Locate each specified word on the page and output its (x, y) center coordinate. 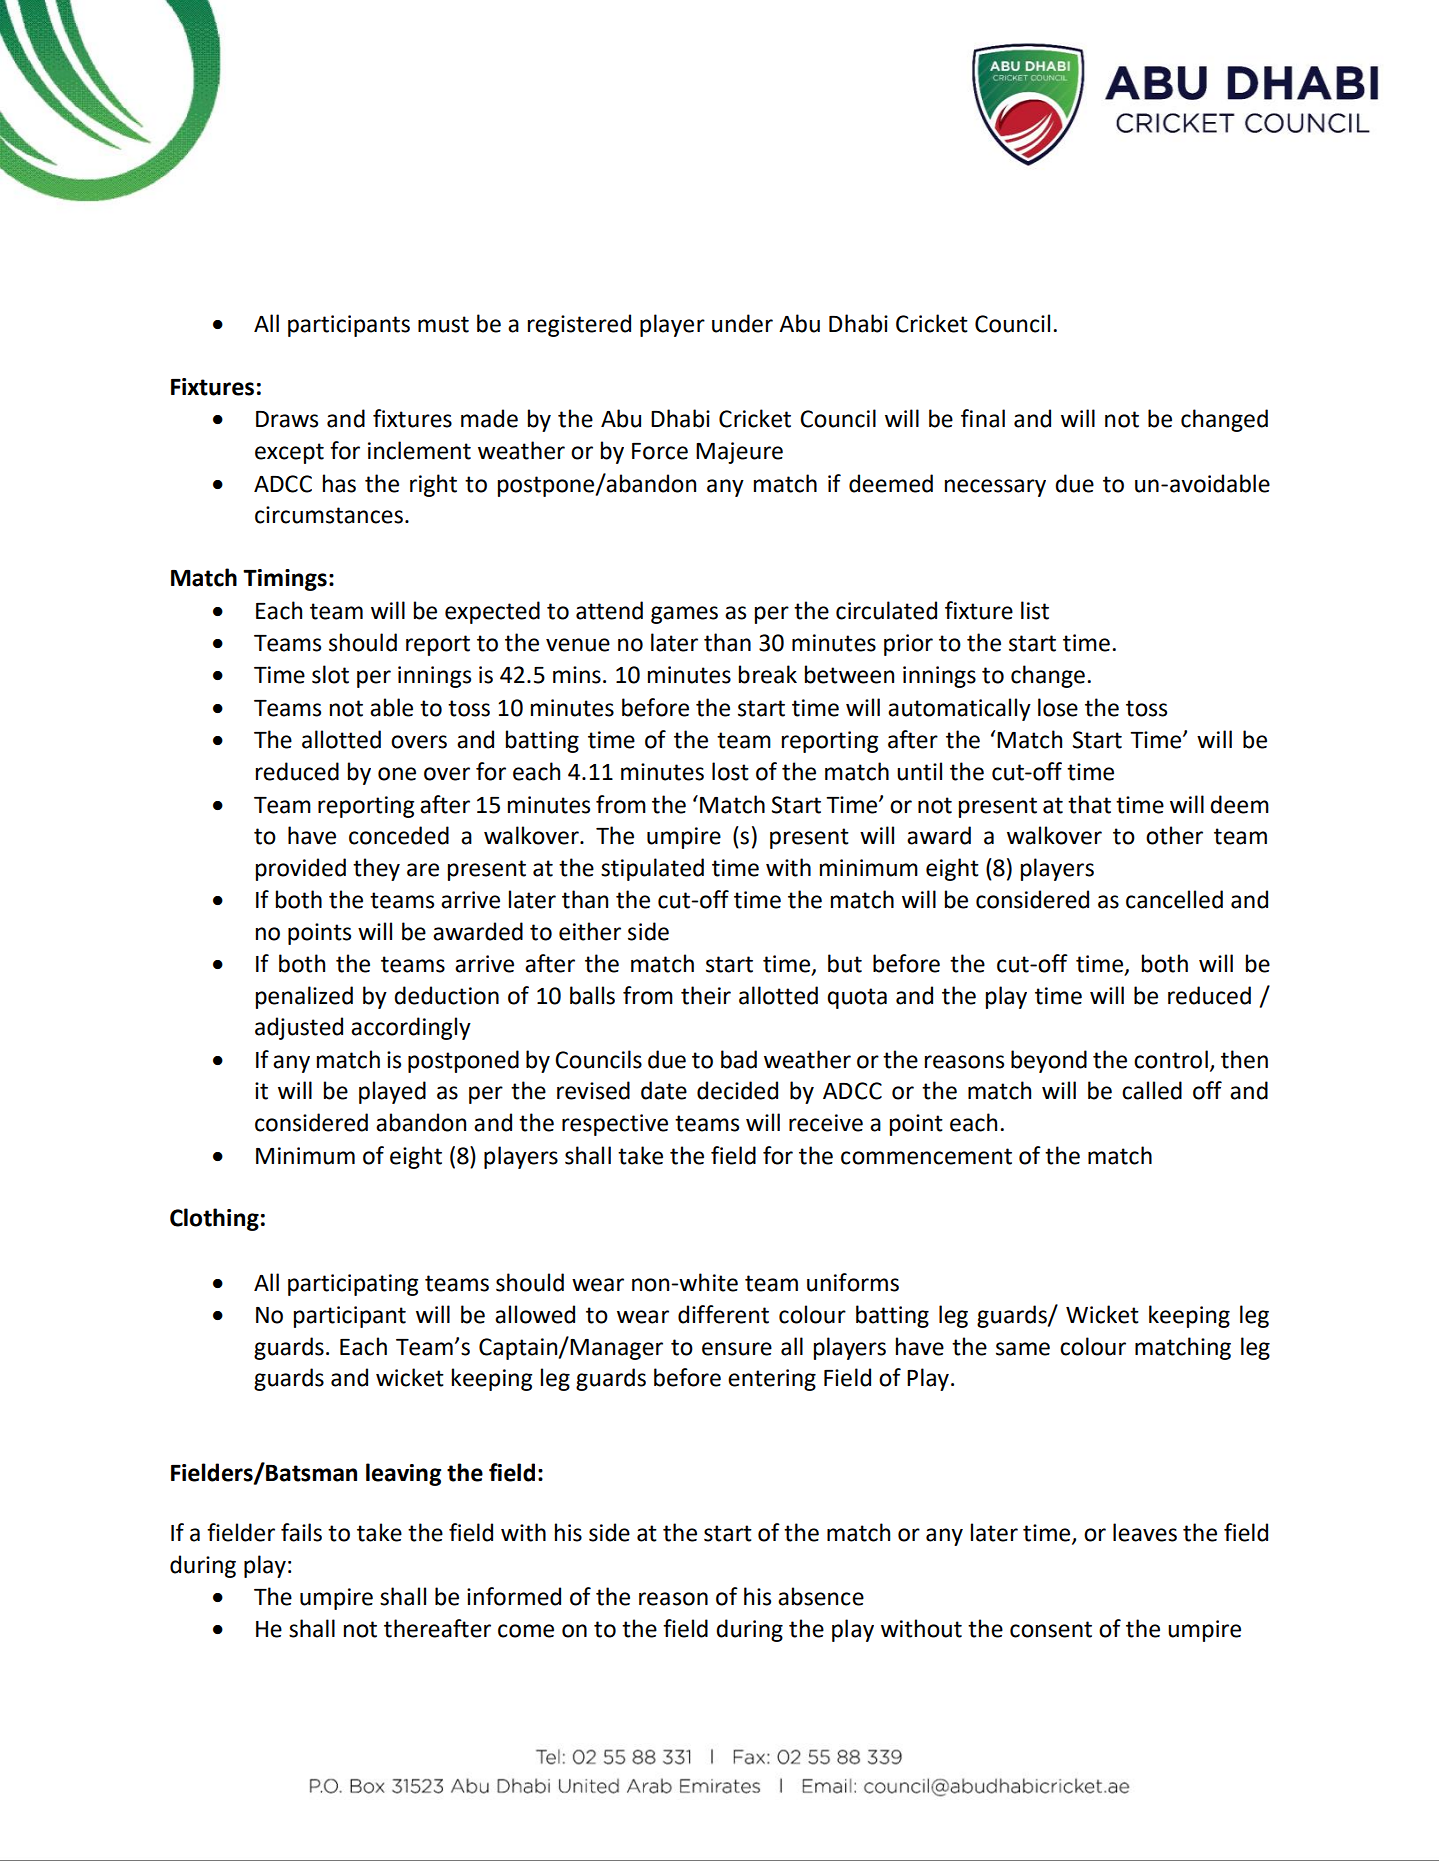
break (768, 674)
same (1023, 1349)
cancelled (1174, 899)
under (742, 323)
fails (301, 1532)
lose (1058, 707)
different (723, 1314)
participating (353, 1285)
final (983, 418)
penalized (304, 997)
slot (330, 674)
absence (821, 1596)
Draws (287, 419)
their (706, 995)
